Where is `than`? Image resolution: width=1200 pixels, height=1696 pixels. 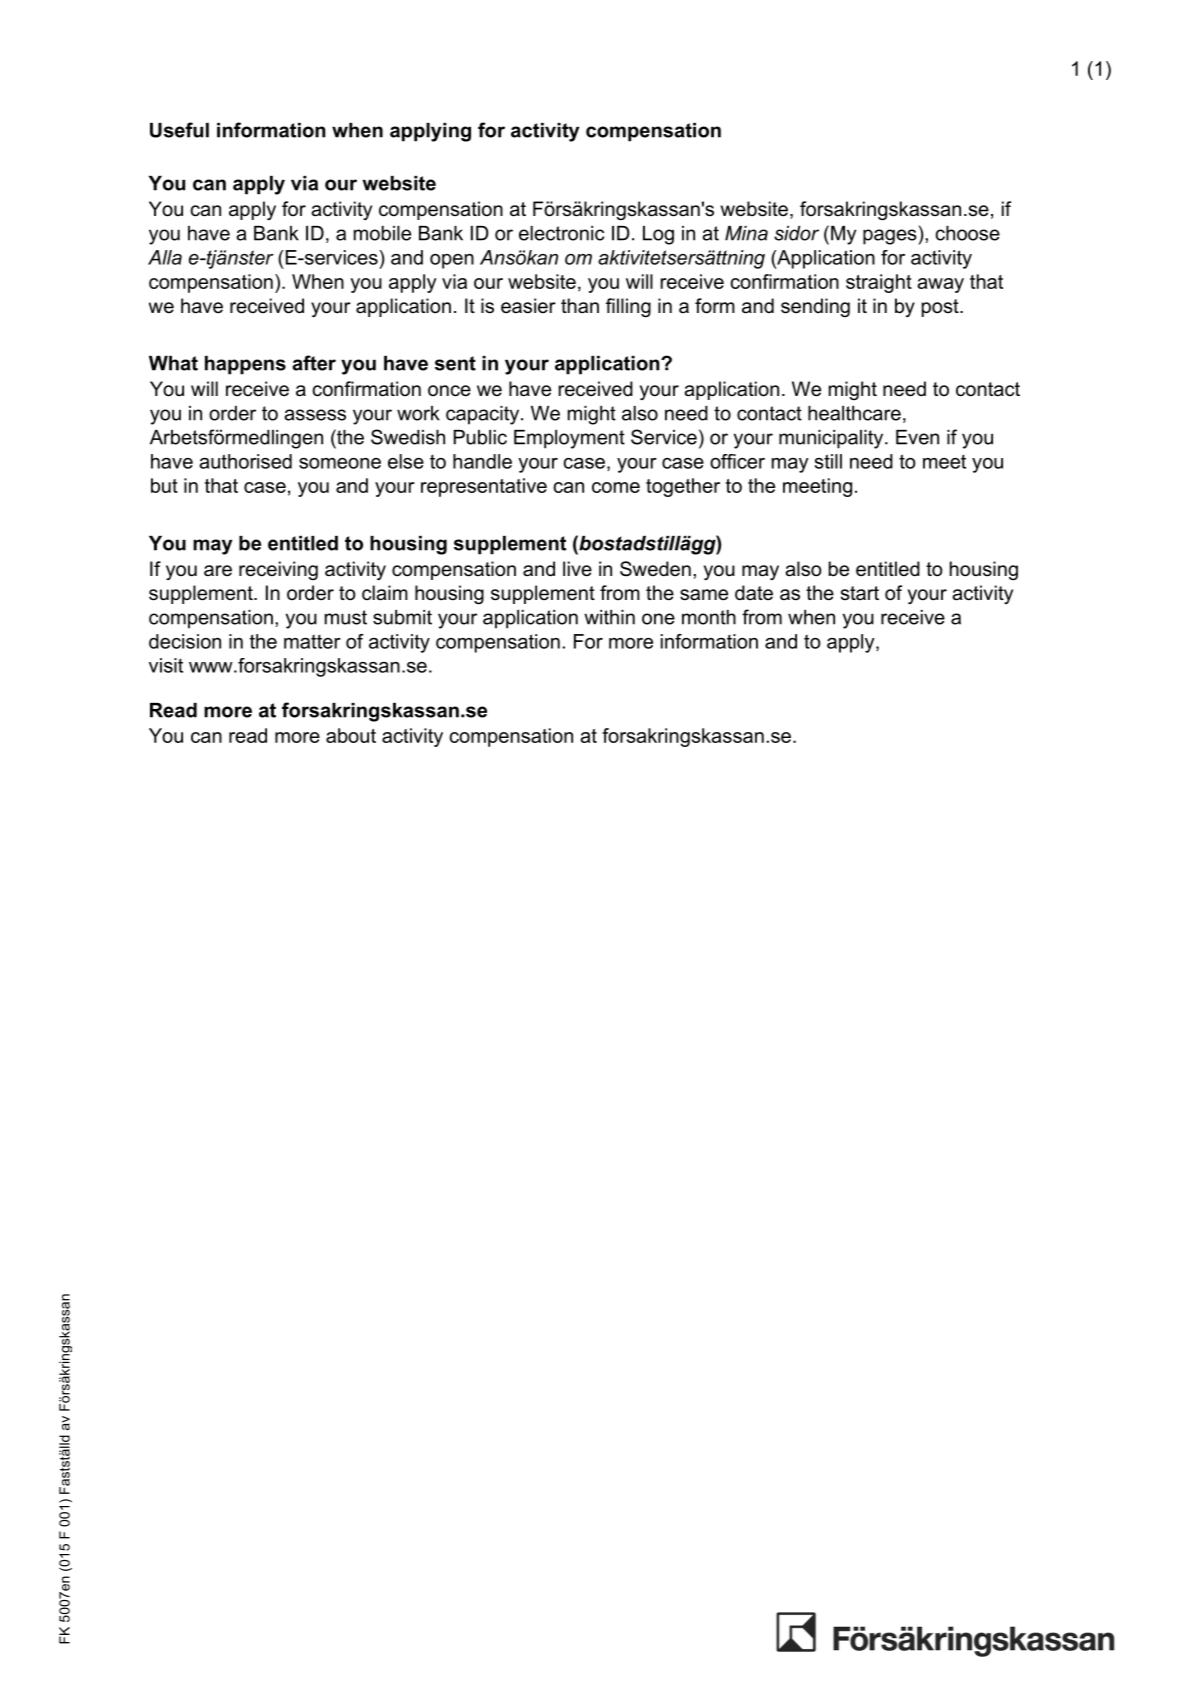
than is located at coordinates (580, 306).
